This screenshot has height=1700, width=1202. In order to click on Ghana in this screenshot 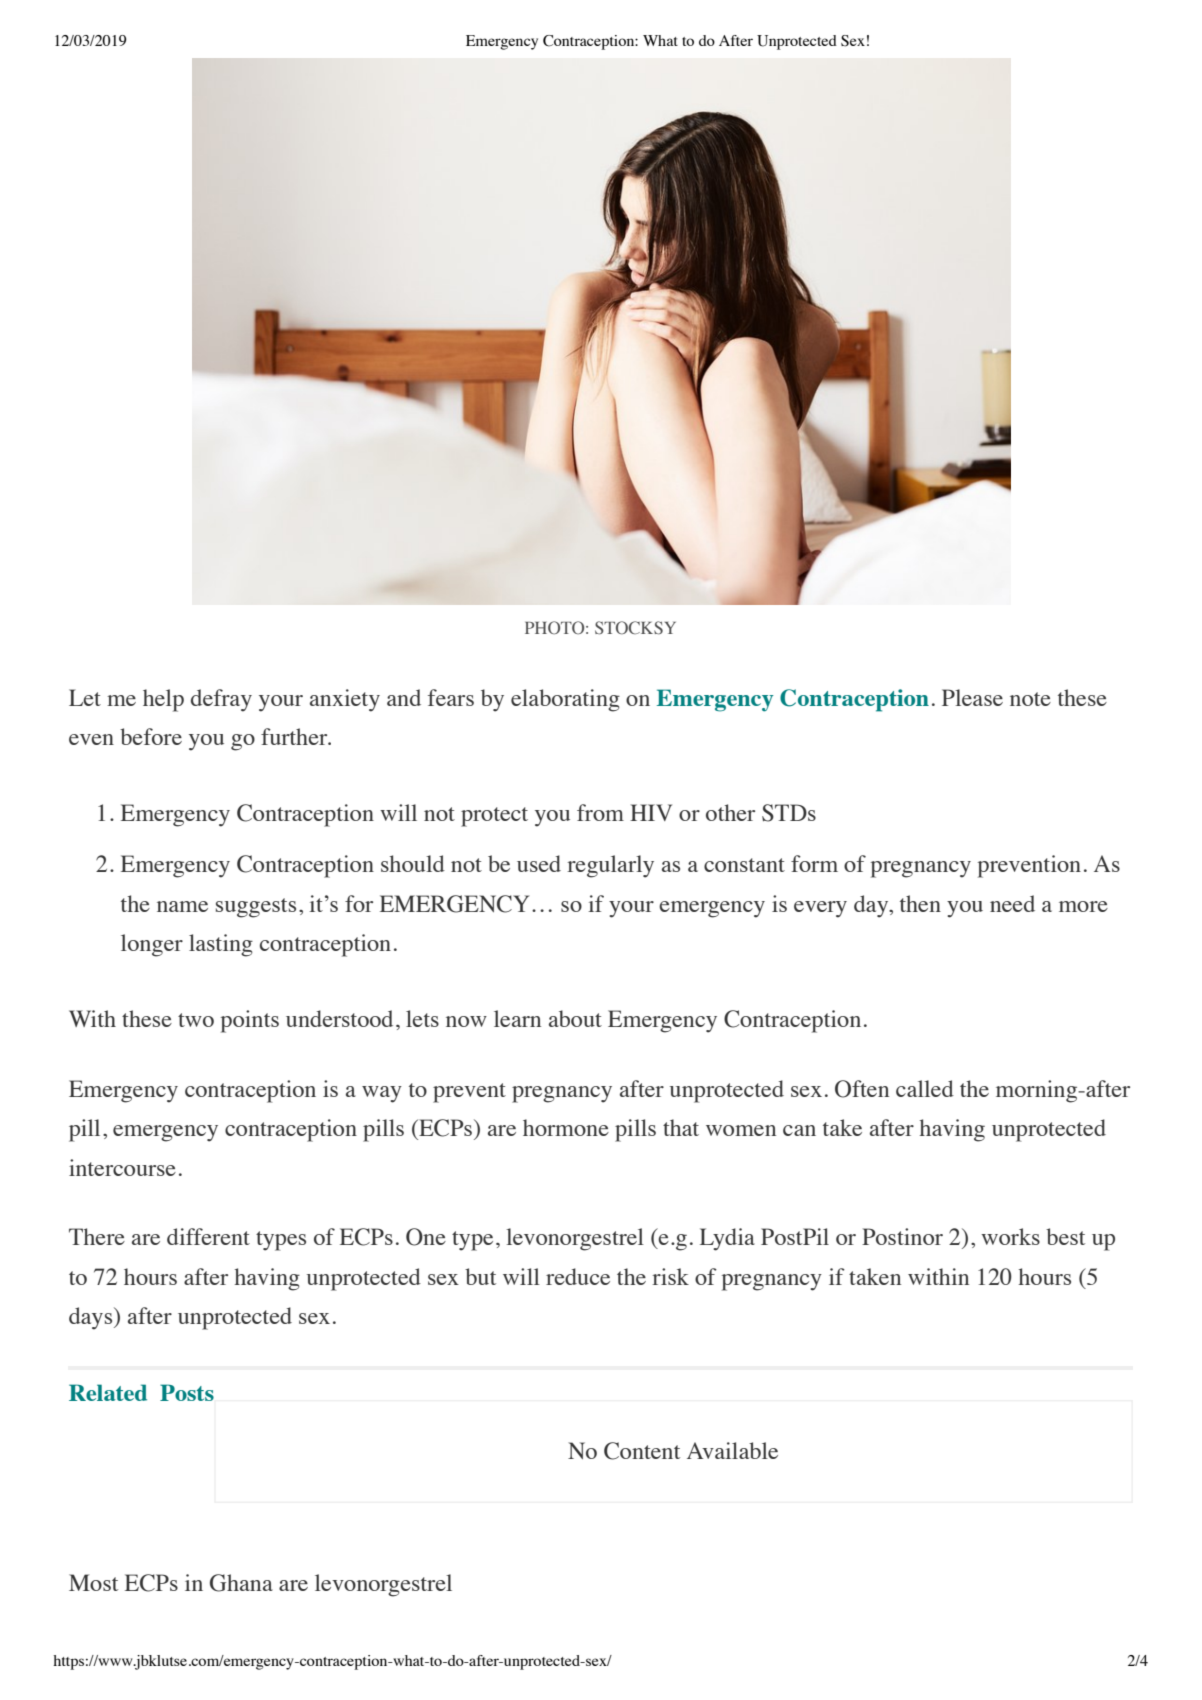, I will do `click(241, 1583)`.
